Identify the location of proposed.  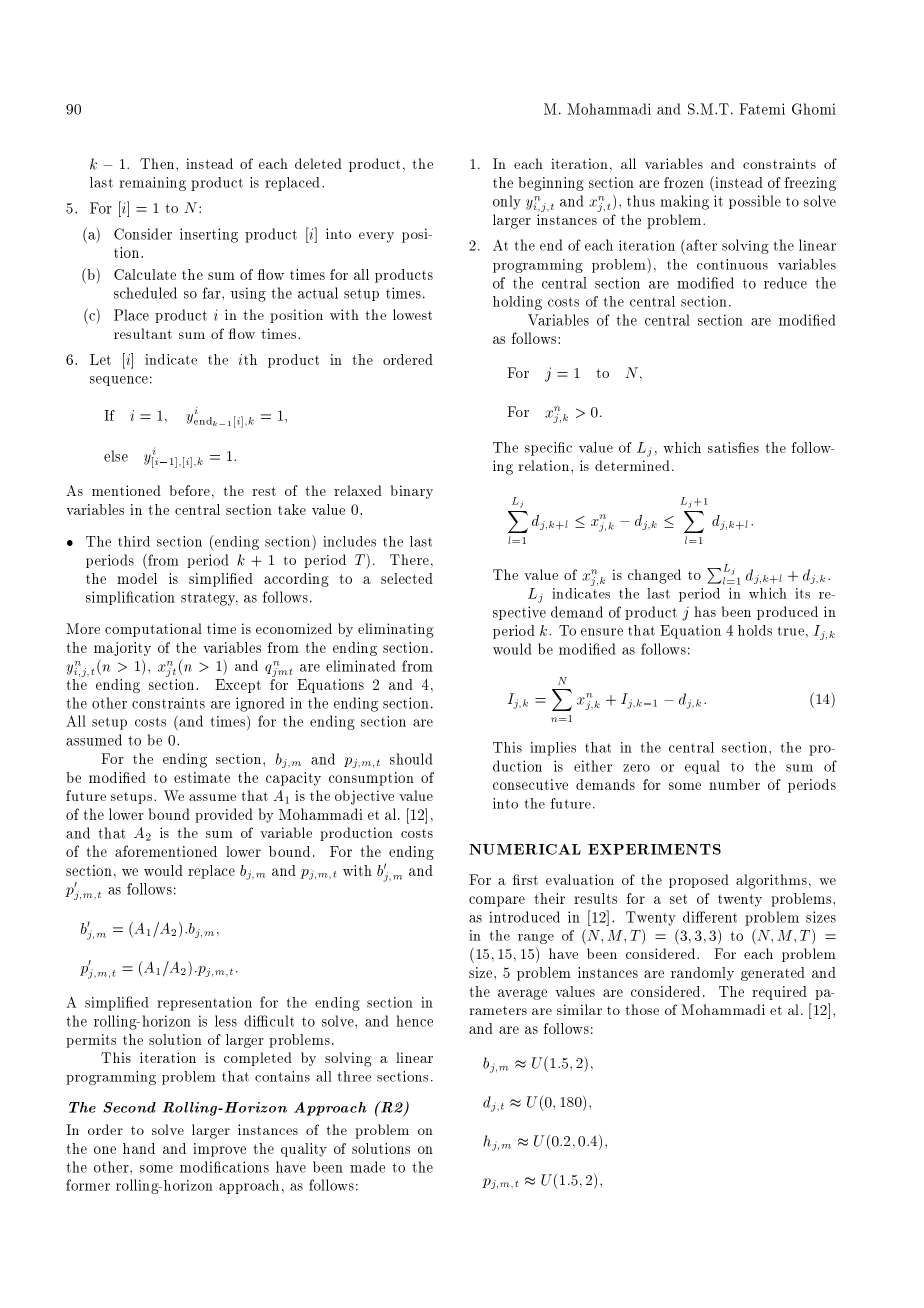
(699, 881).
